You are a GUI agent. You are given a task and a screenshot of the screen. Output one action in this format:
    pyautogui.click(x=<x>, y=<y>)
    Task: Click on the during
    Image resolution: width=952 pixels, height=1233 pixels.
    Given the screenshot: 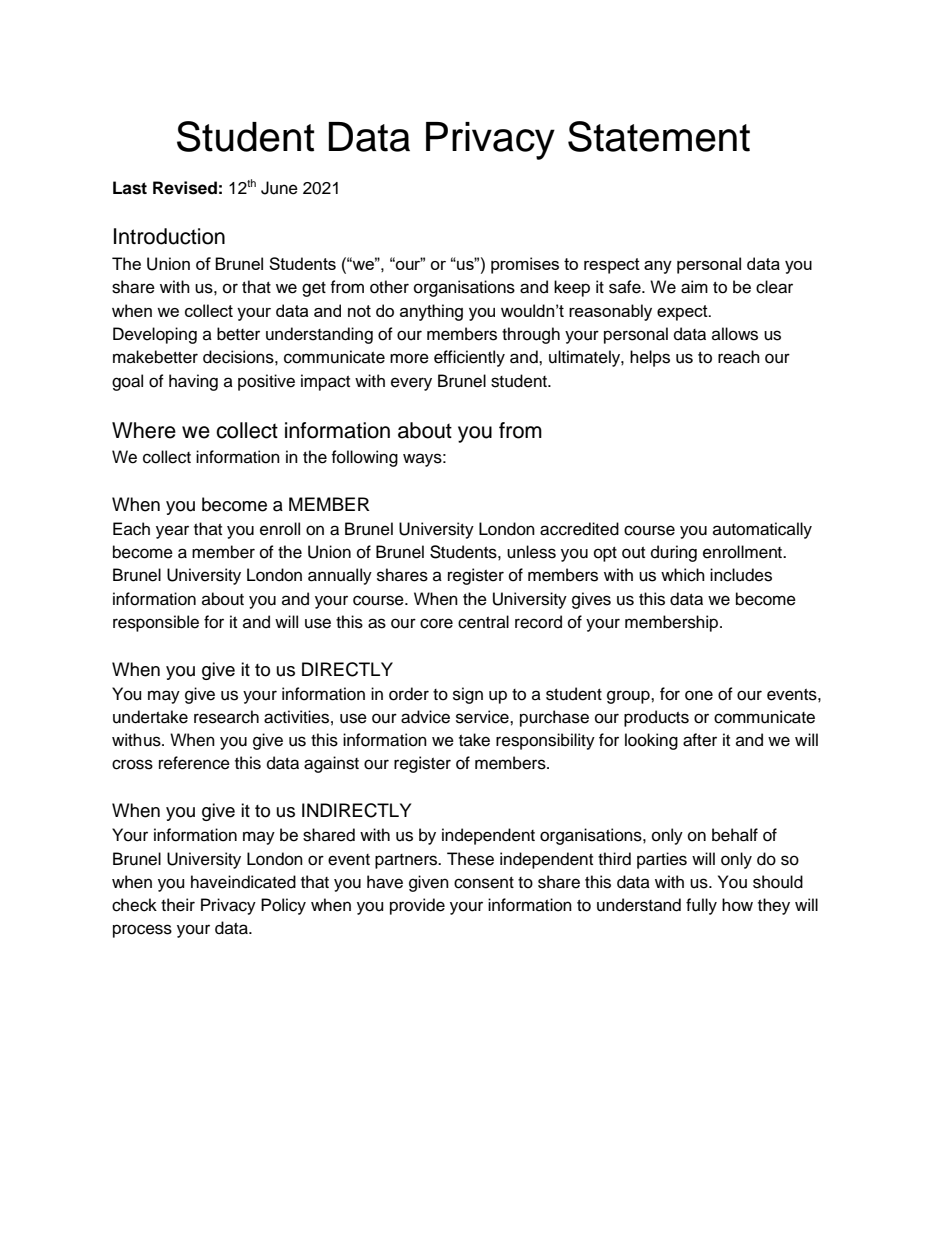 What is the action you would take?
    pyautogui.click(x=674, y=553)
